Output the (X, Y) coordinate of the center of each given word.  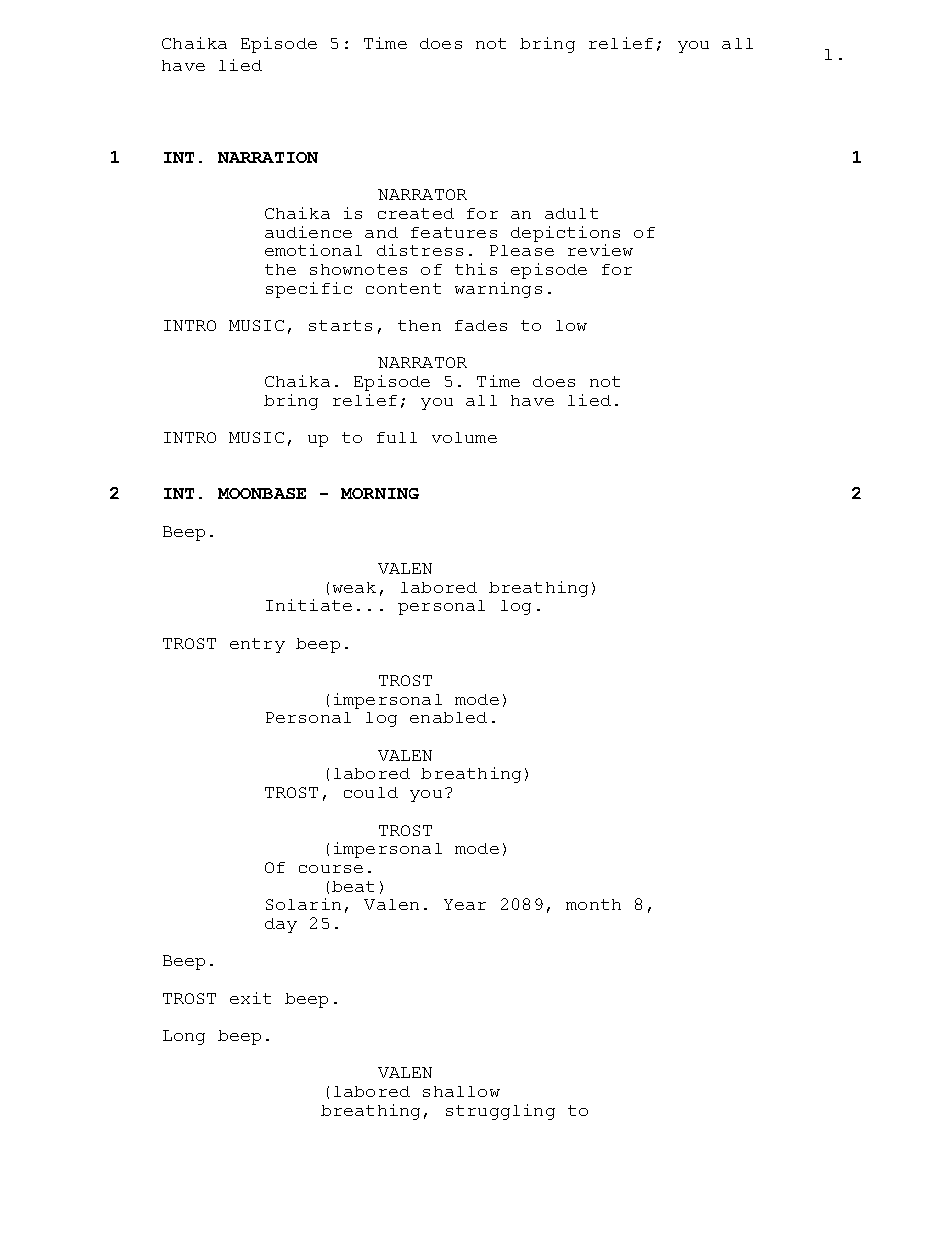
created (416, 213)
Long (184, 1037)
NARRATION (268, 157)
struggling (500, 1112)
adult (571, 213)
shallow (461, 1091)
